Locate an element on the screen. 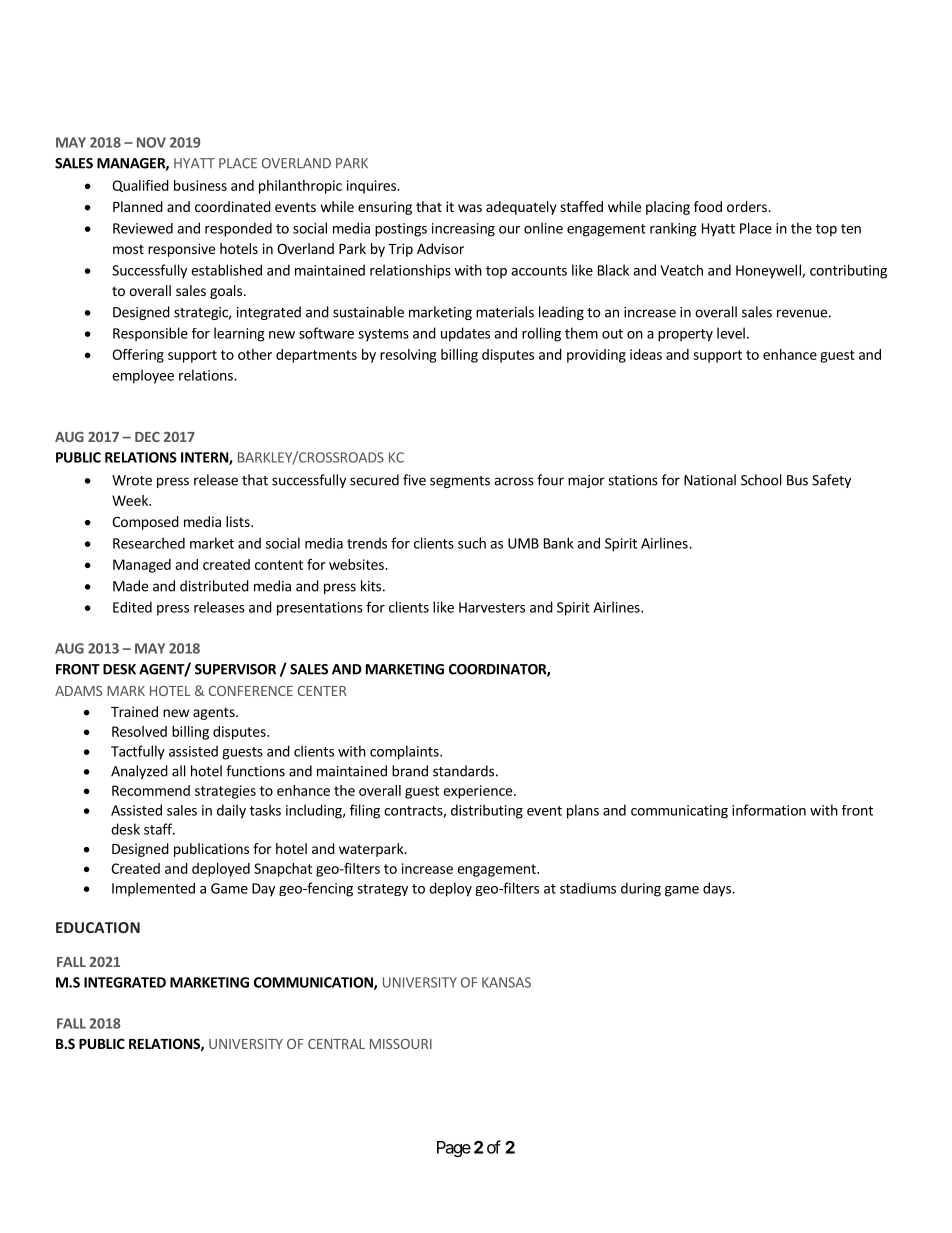 The height and width of the screenshot is (1233, 952). information is located at coordinates (769, 810).
